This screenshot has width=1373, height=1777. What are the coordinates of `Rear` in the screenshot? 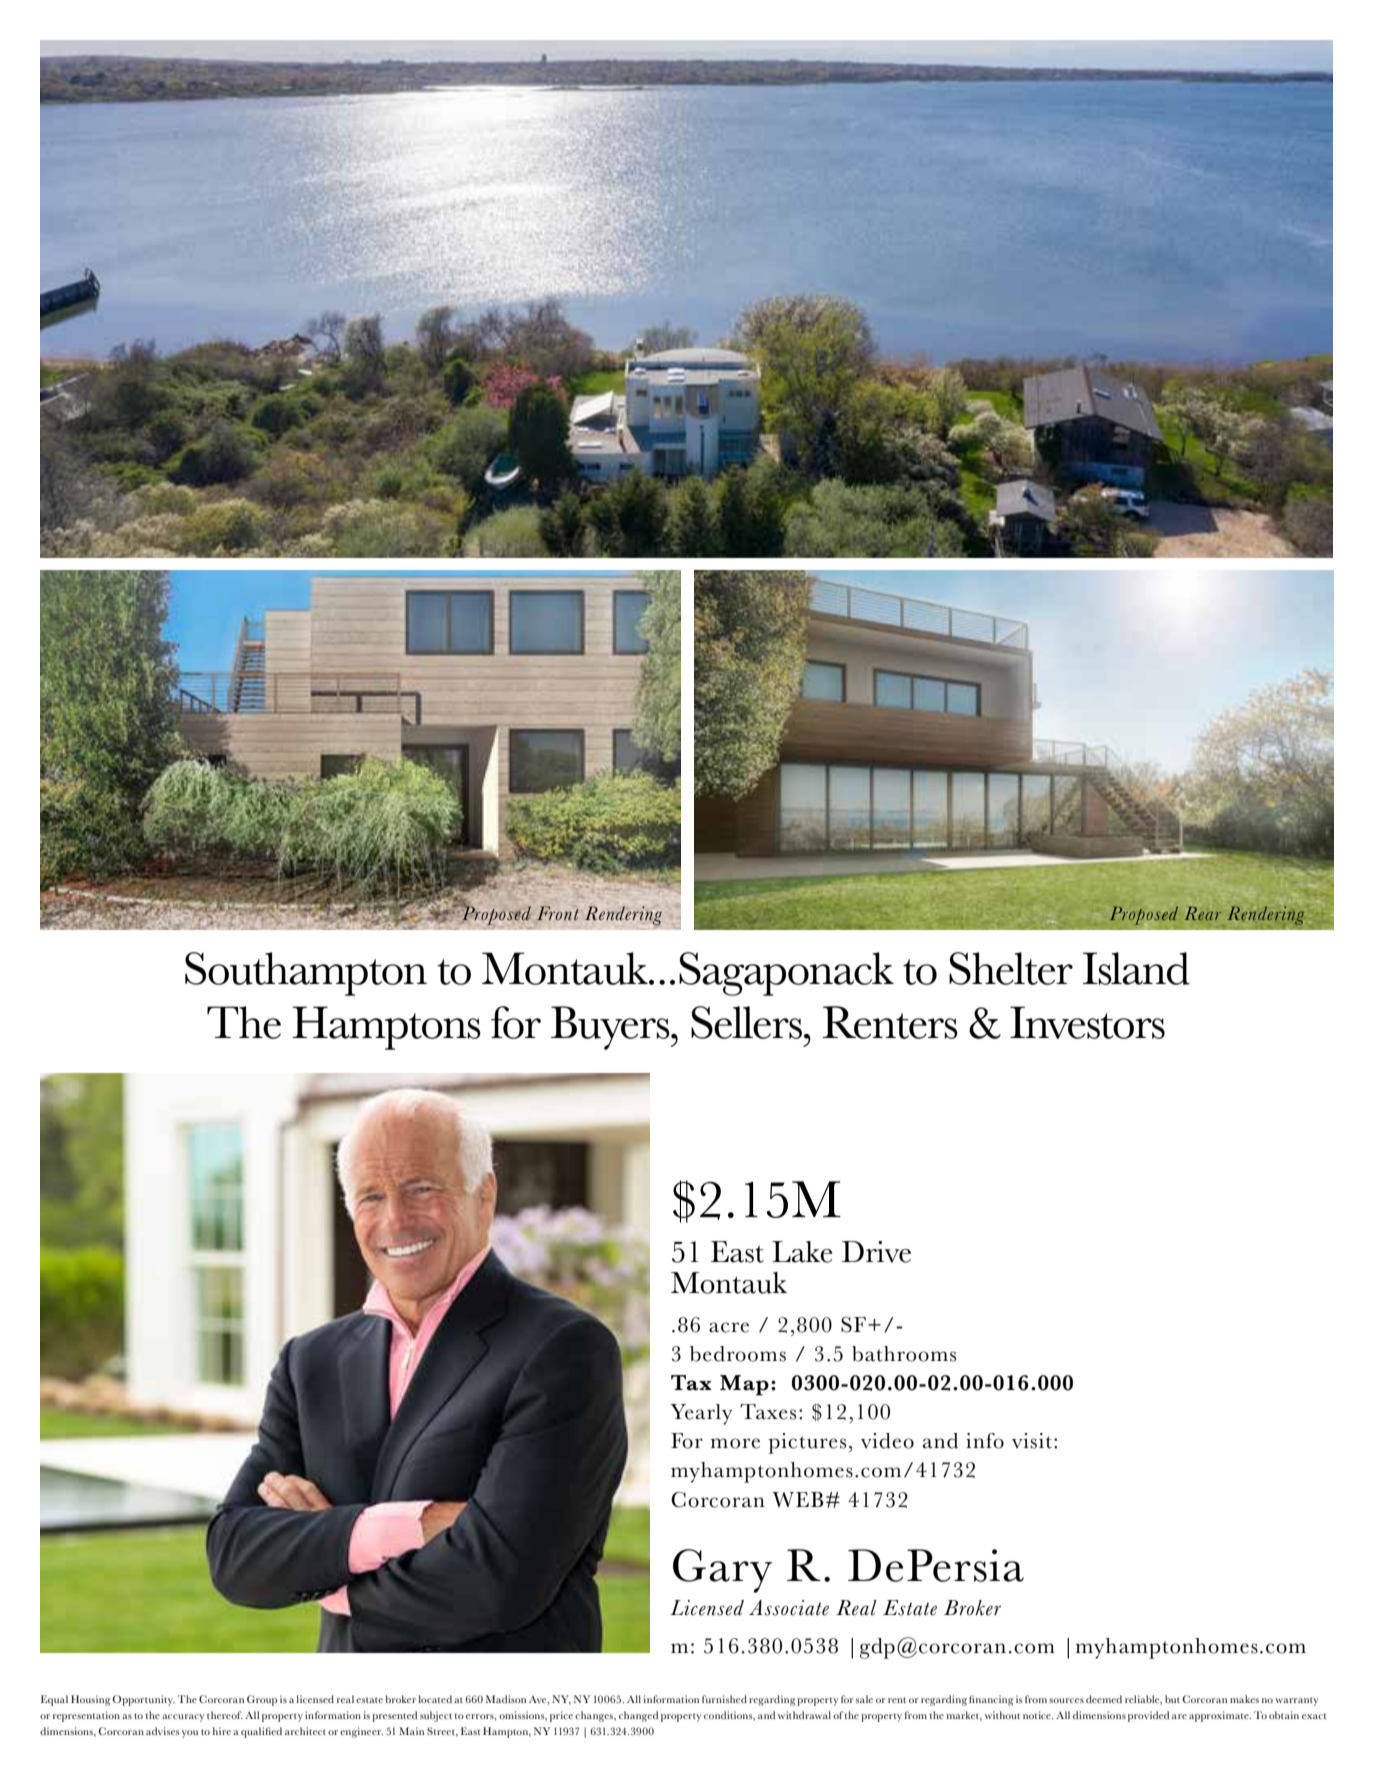 It's located at (1202, 913).
